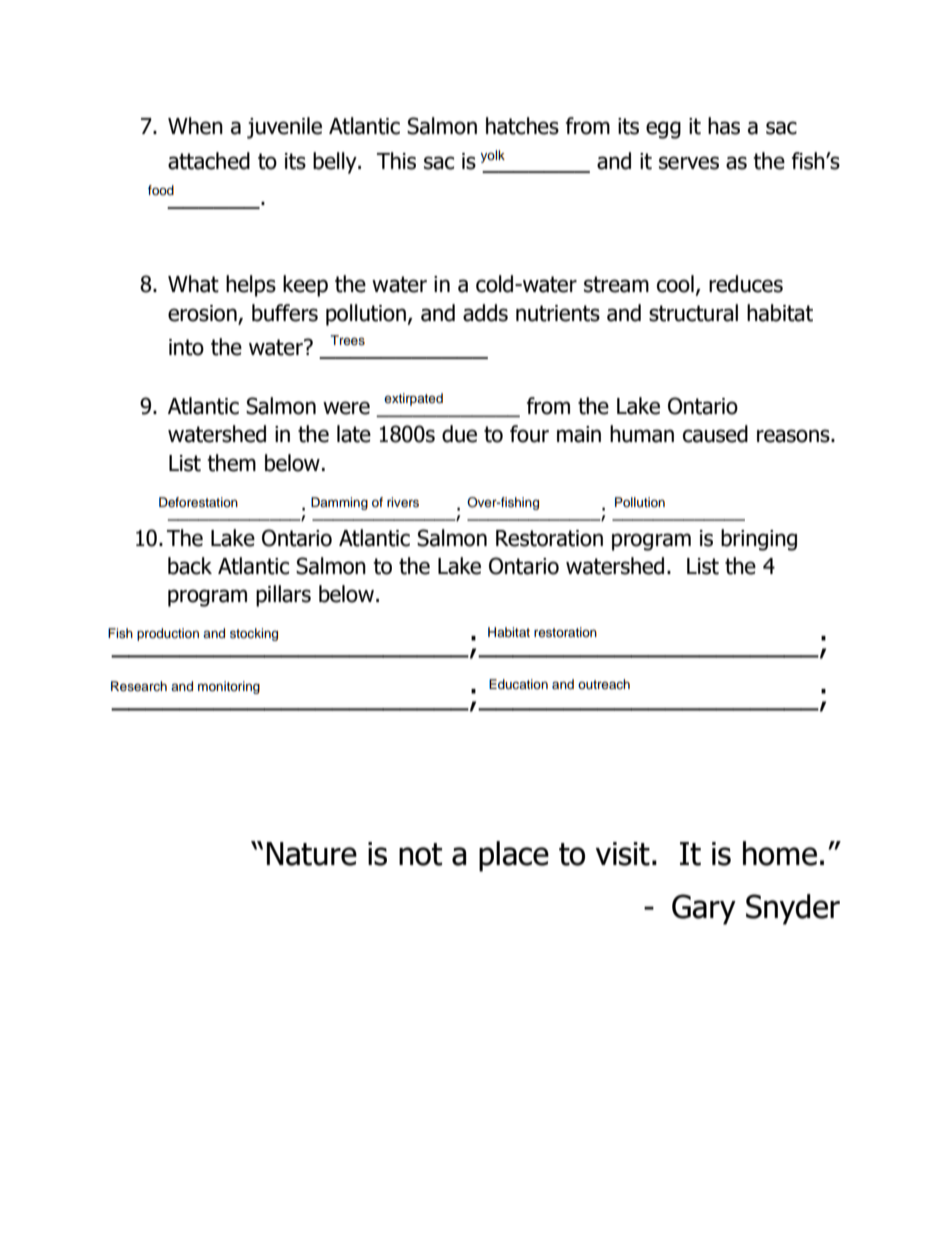  What do you see at coordinates (759, 540) in the screenshot?
I see `bringing` at bounding box center [759, 540].
